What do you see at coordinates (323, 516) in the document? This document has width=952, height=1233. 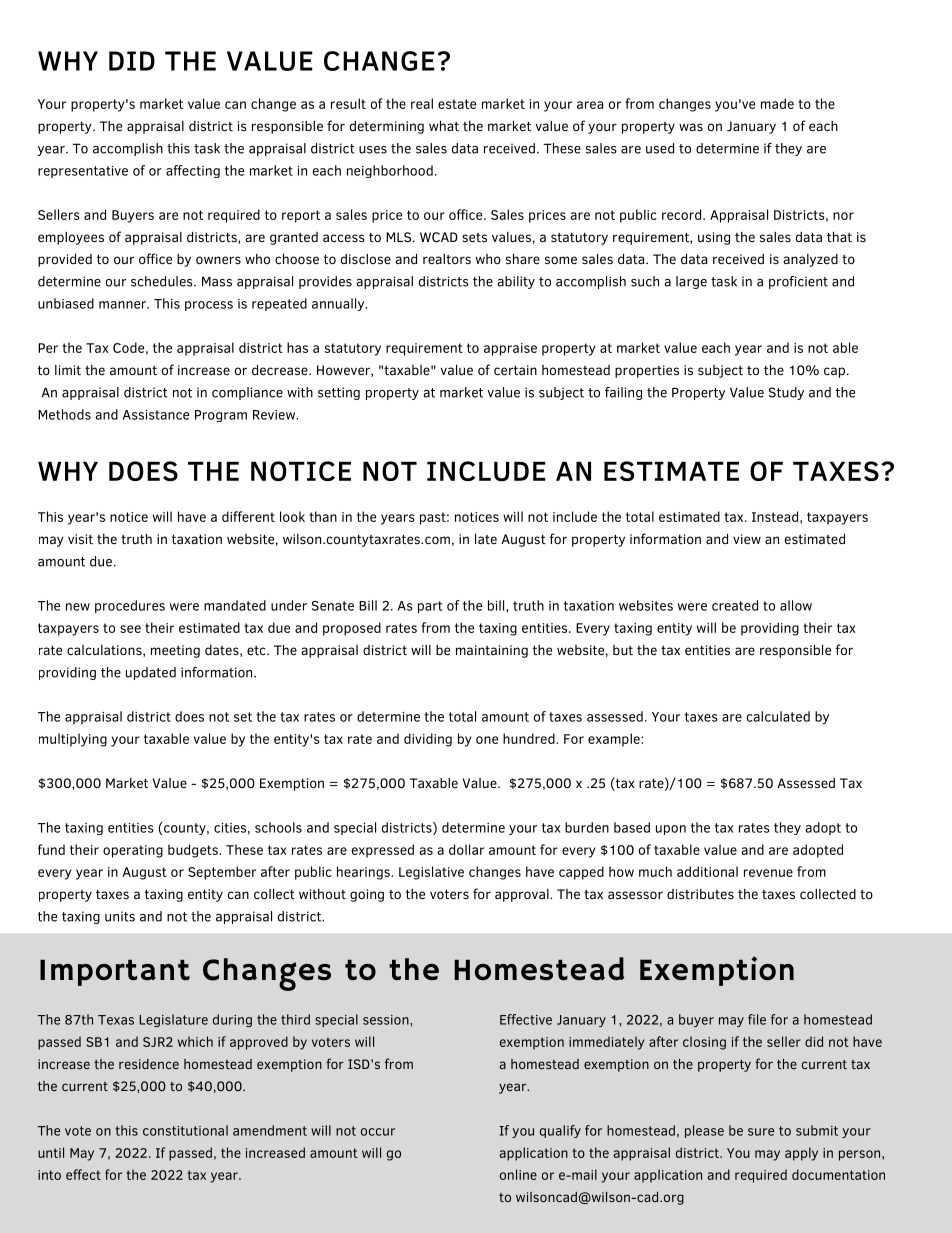 I see `than` at bounding box center [323, 516].
